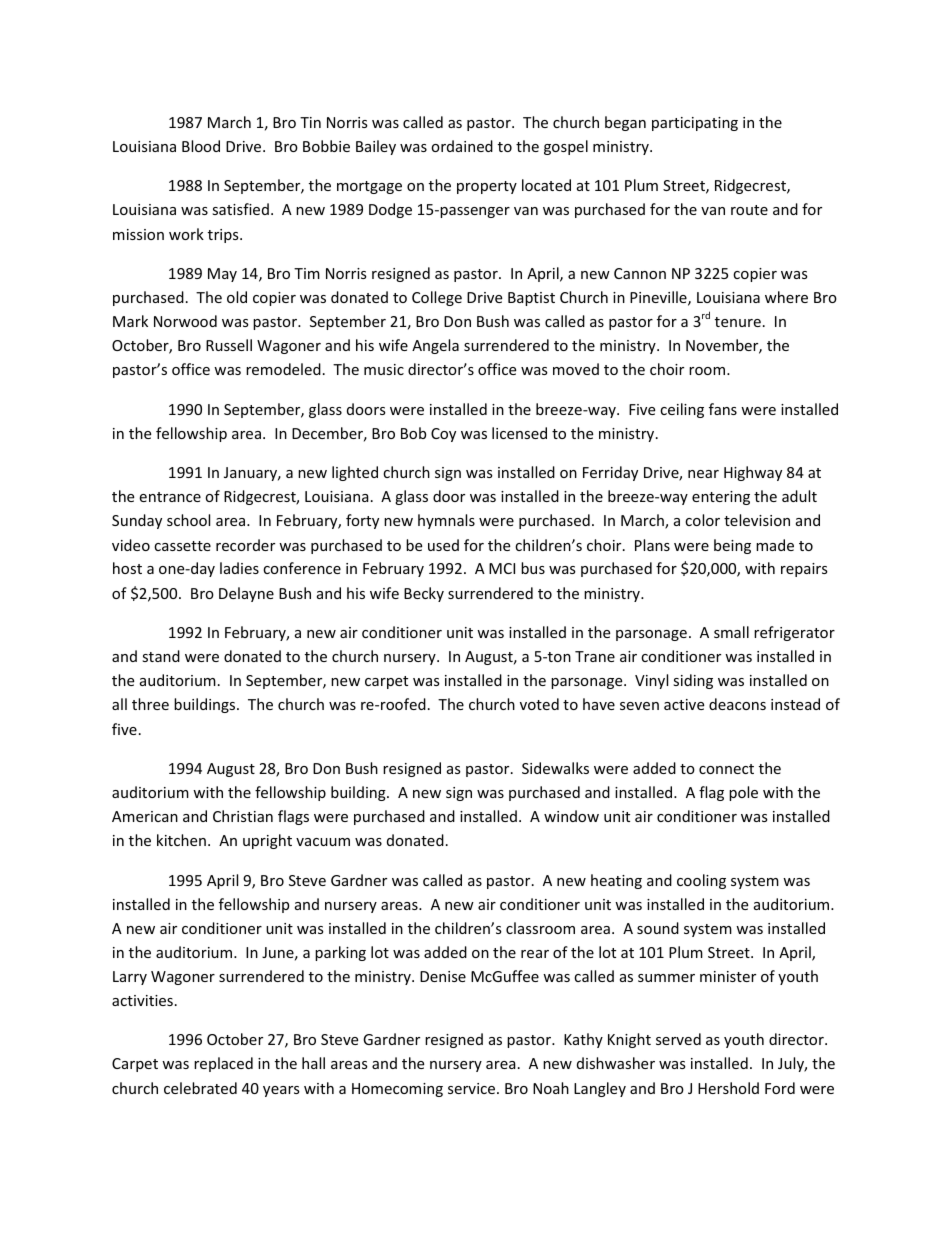 Image resolution: width=952 pixels, height=1233 pixels. Describe the element at coordinates (201, 146) in the screenshot. I see `Blood` at that location.
